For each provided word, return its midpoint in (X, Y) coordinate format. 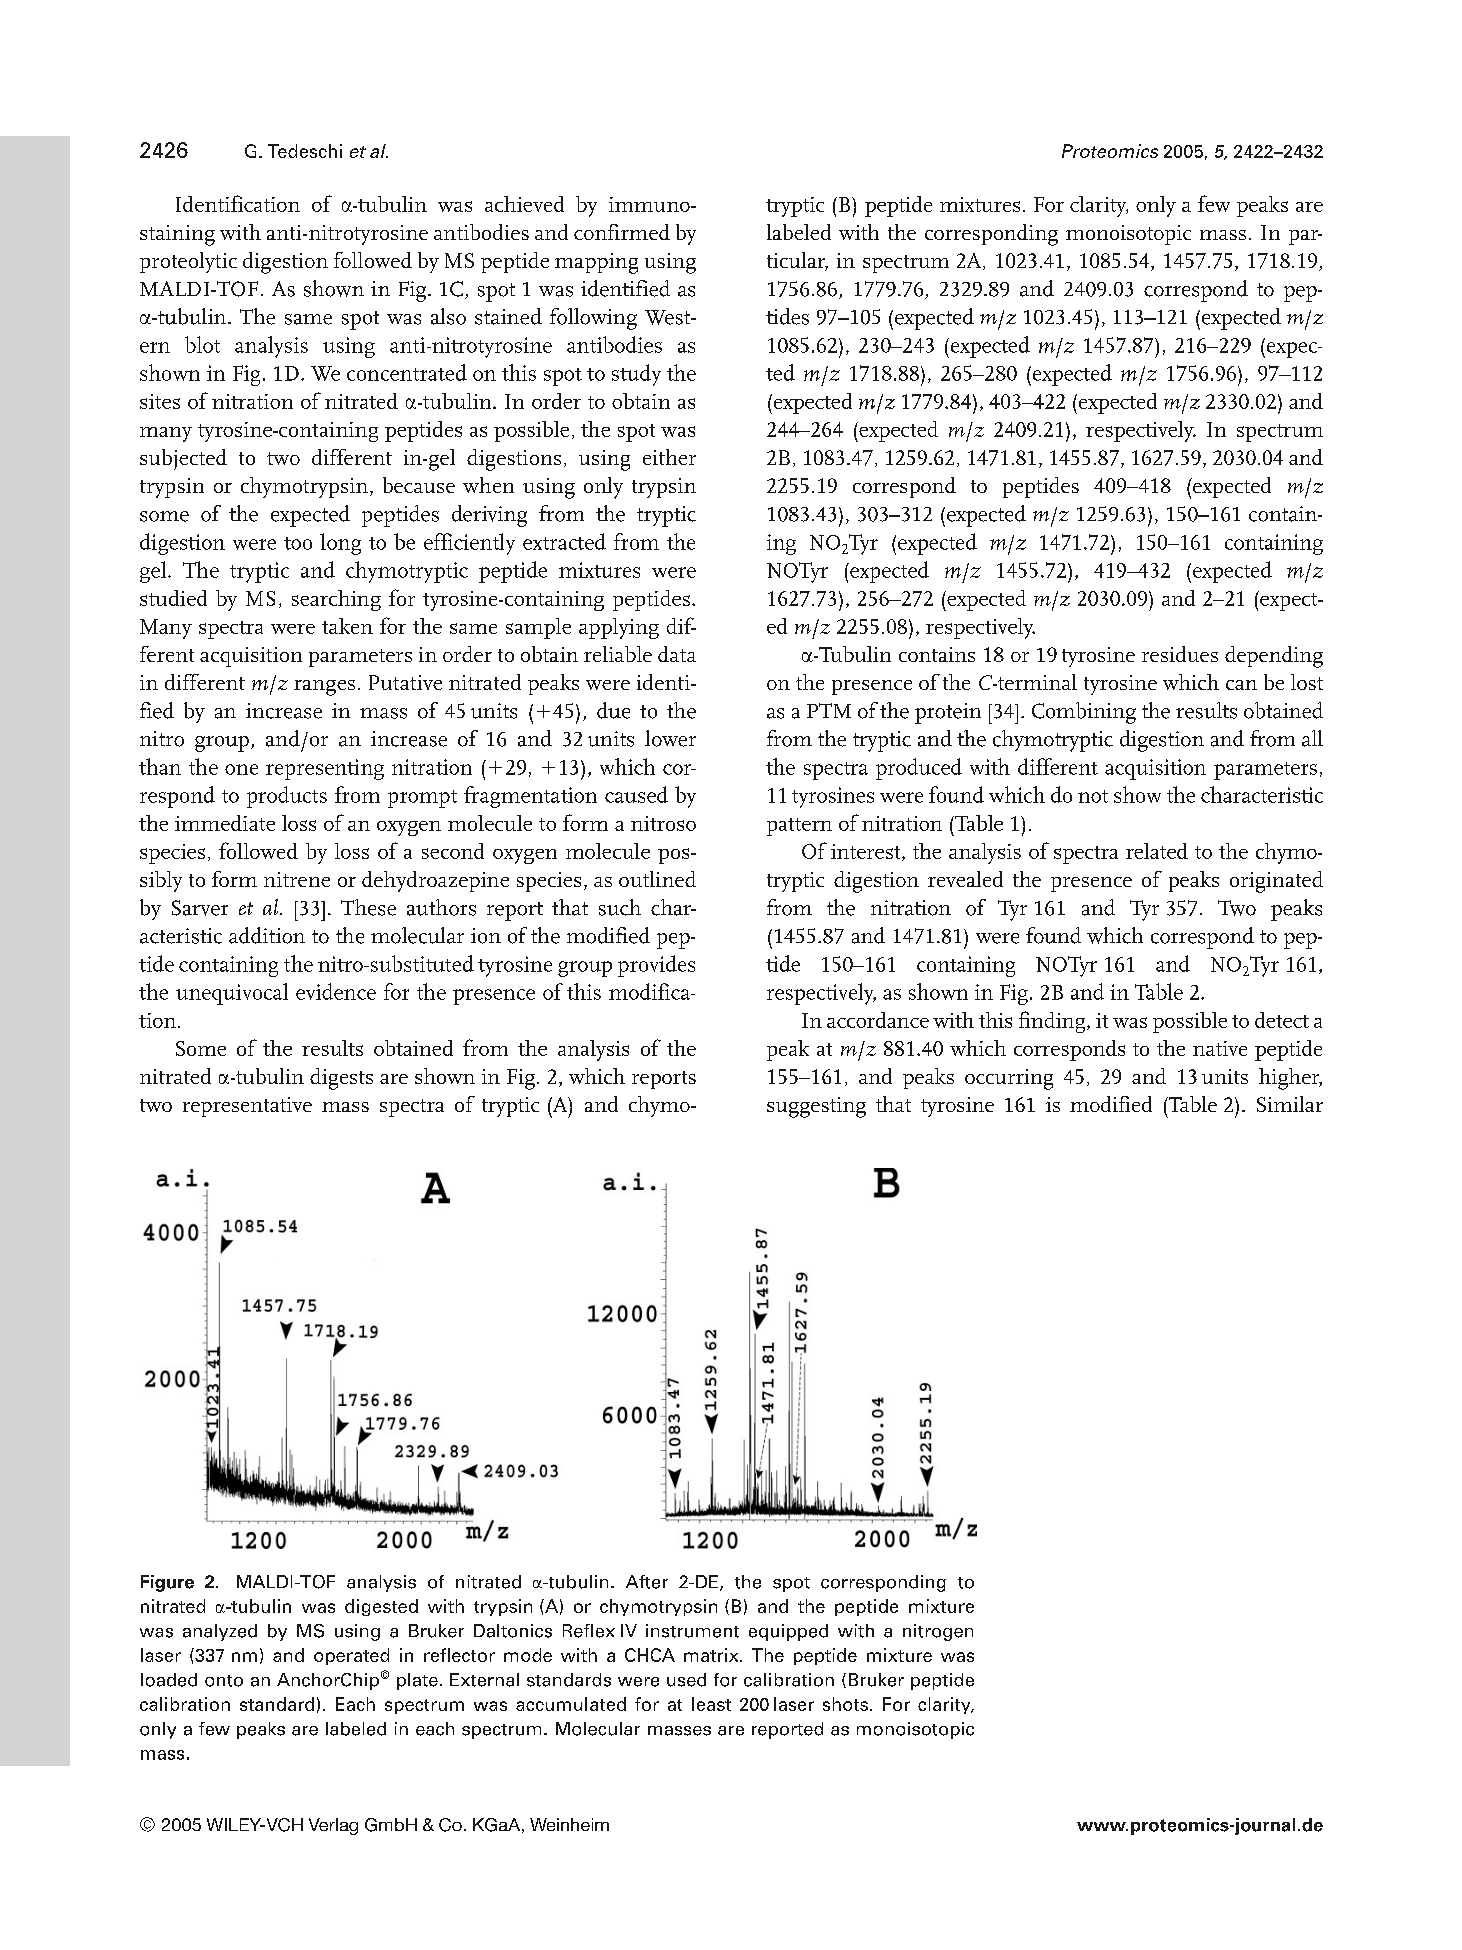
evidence (336, 991)
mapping (596, 263)
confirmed (622, 232)
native (1220, 1048)
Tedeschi (305, 151)
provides (656, 966)
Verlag (333, 1826)
